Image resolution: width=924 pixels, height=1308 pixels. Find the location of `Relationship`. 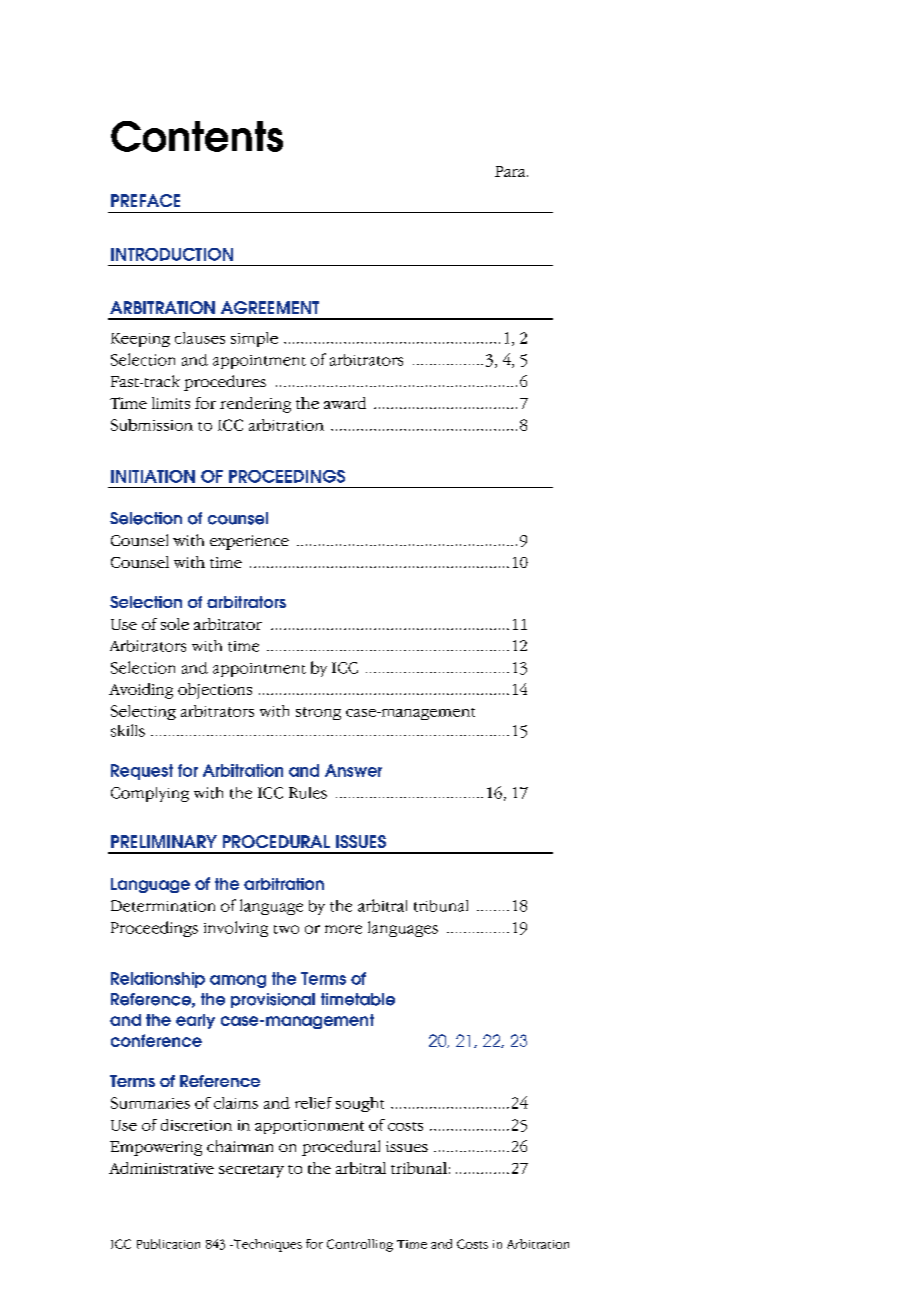

Relationship is located at coordinates (158, 980).
